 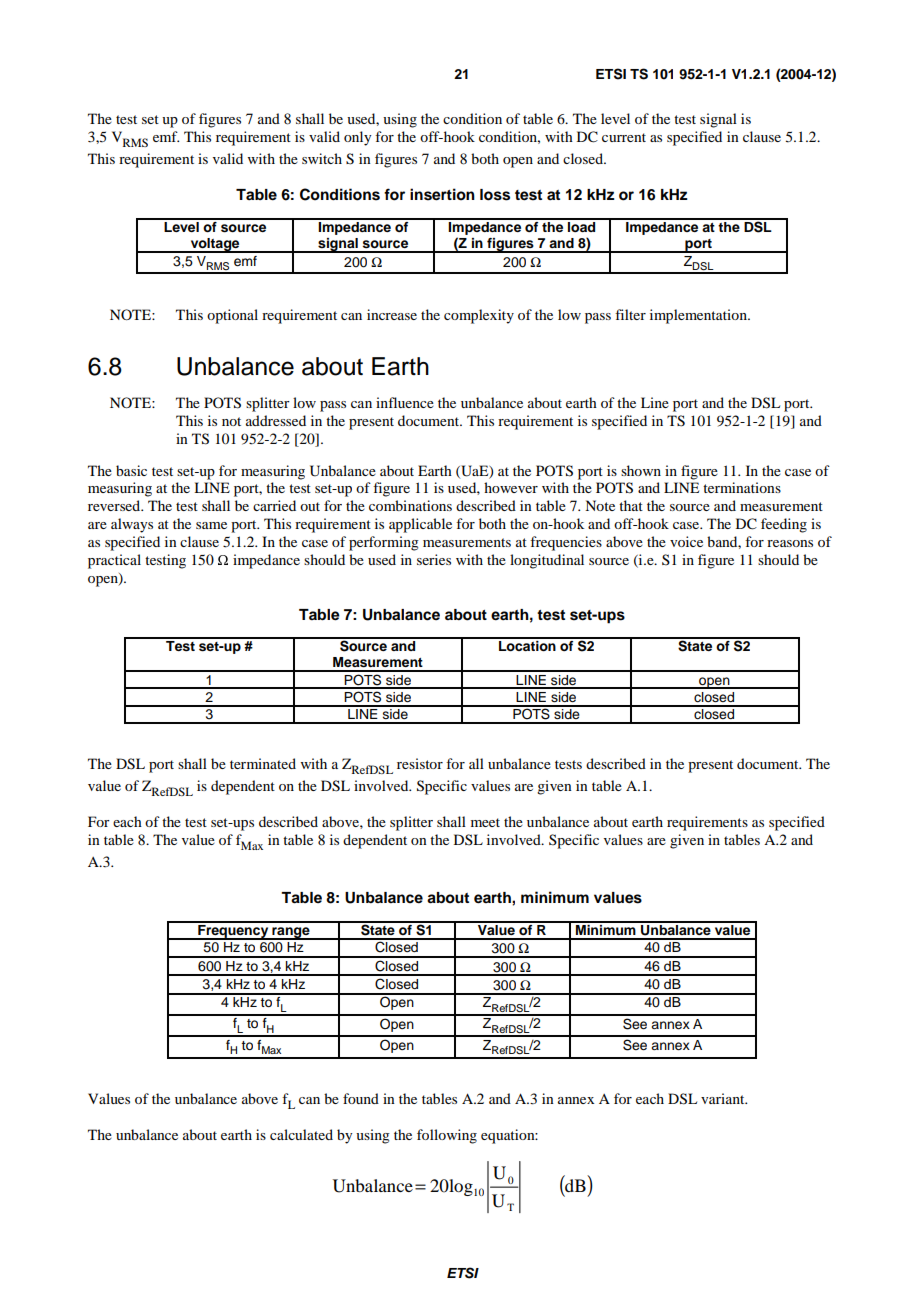 I want to click on terminations, so click(x=742, y=487).
